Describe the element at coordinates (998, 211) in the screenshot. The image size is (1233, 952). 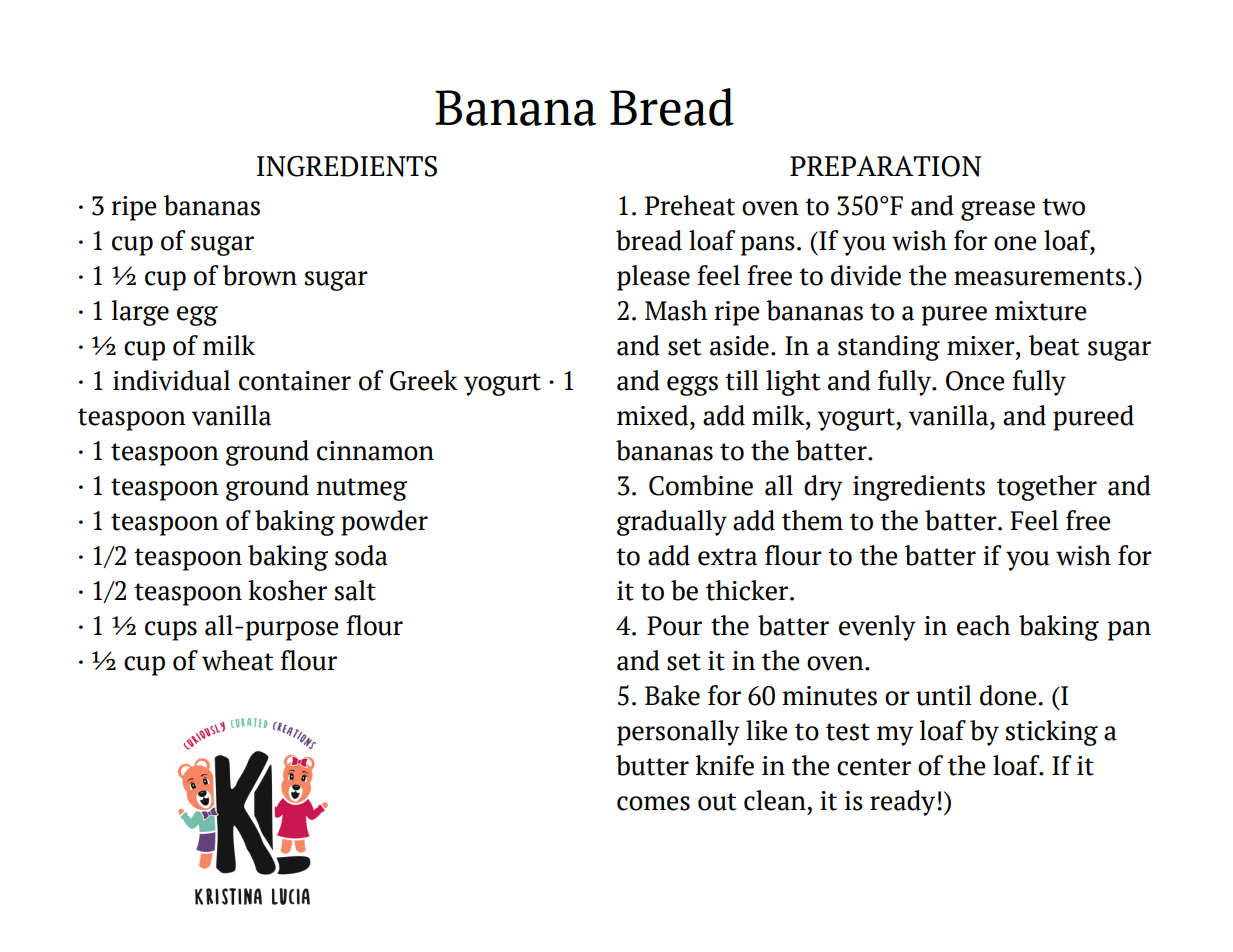
I see `grease` at that location.
